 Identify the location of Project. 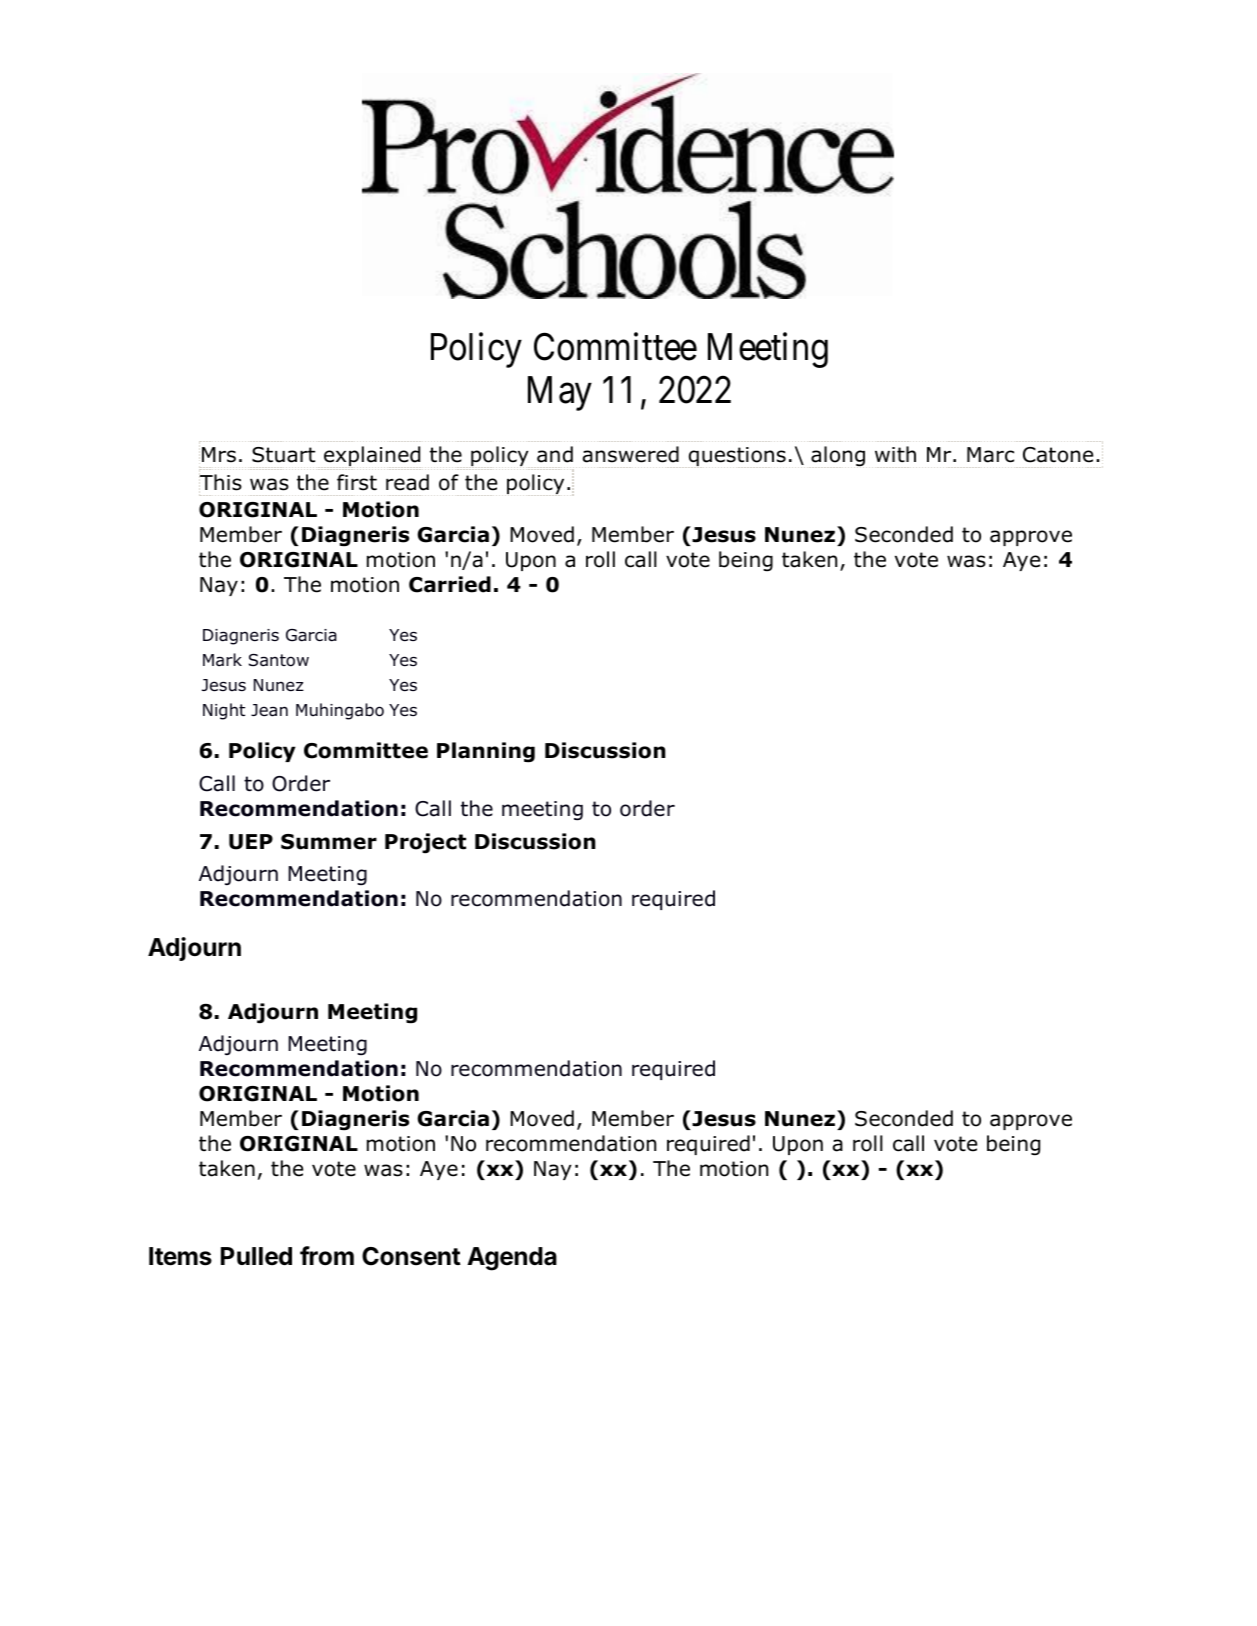
(425, 843).
